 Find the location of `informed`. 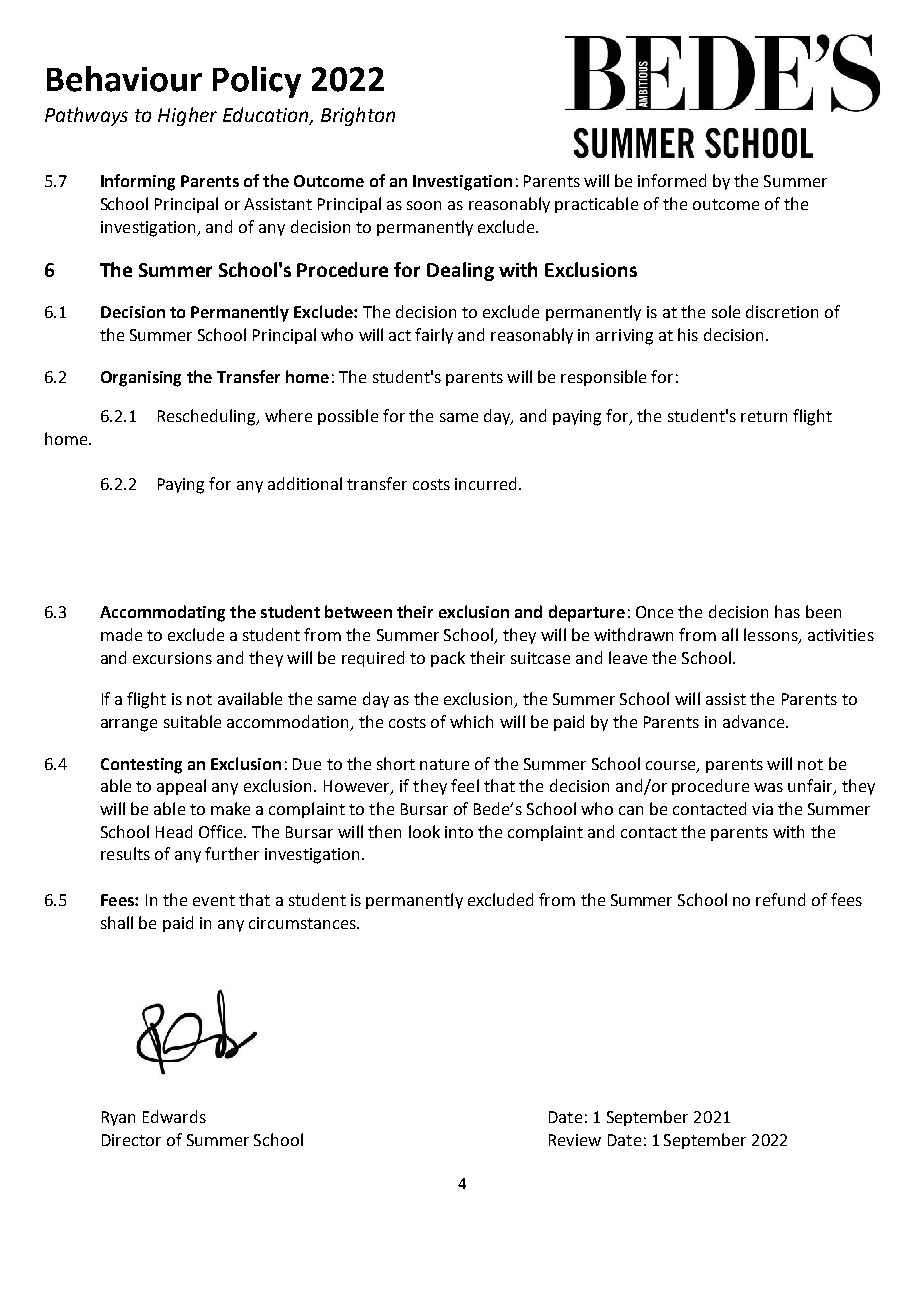

informed is located at coordinates (672, 180).
